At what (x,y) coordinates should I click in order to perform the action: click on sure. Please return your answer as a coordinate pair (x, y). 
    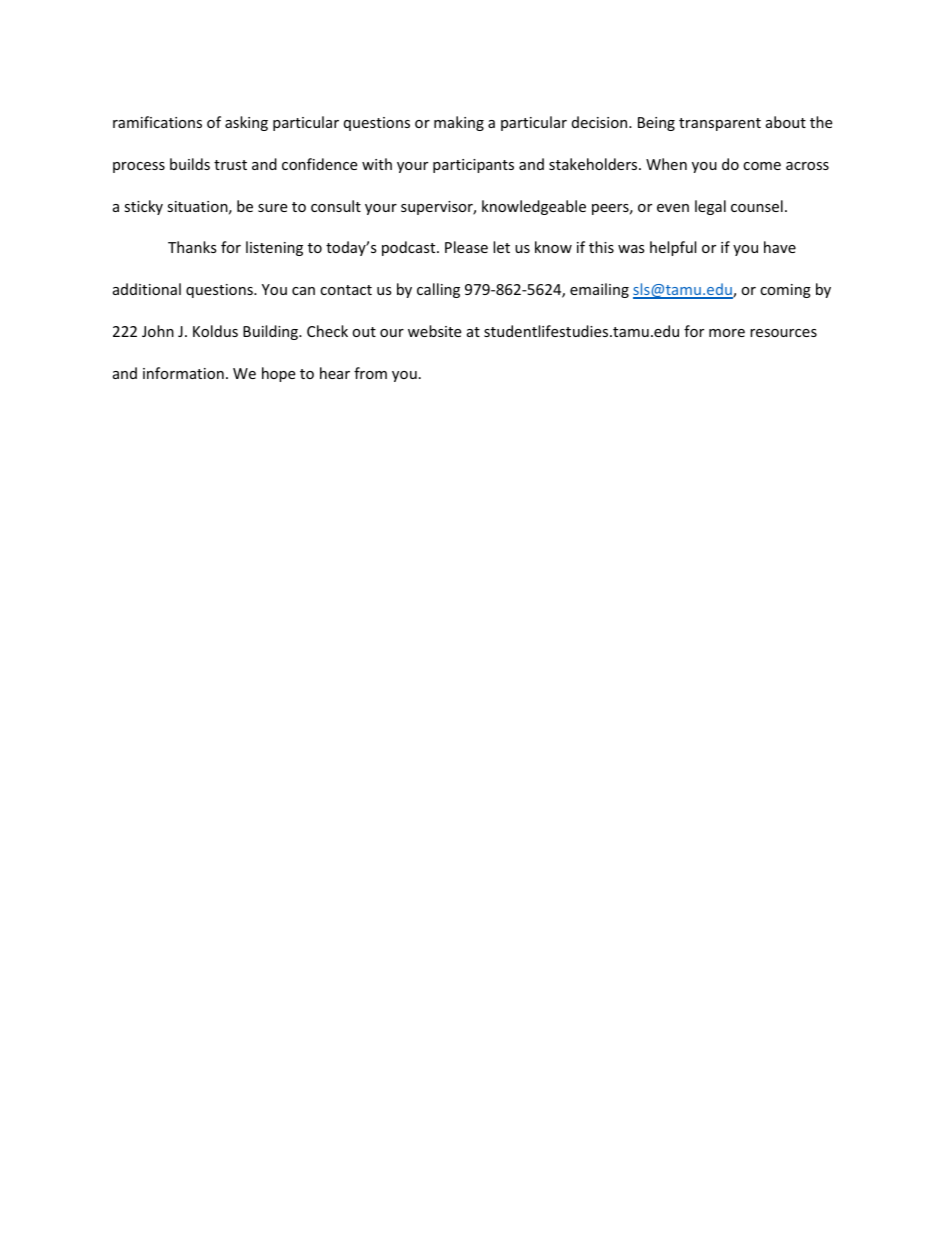
    Looking at the image, I should click on (272, 208).
